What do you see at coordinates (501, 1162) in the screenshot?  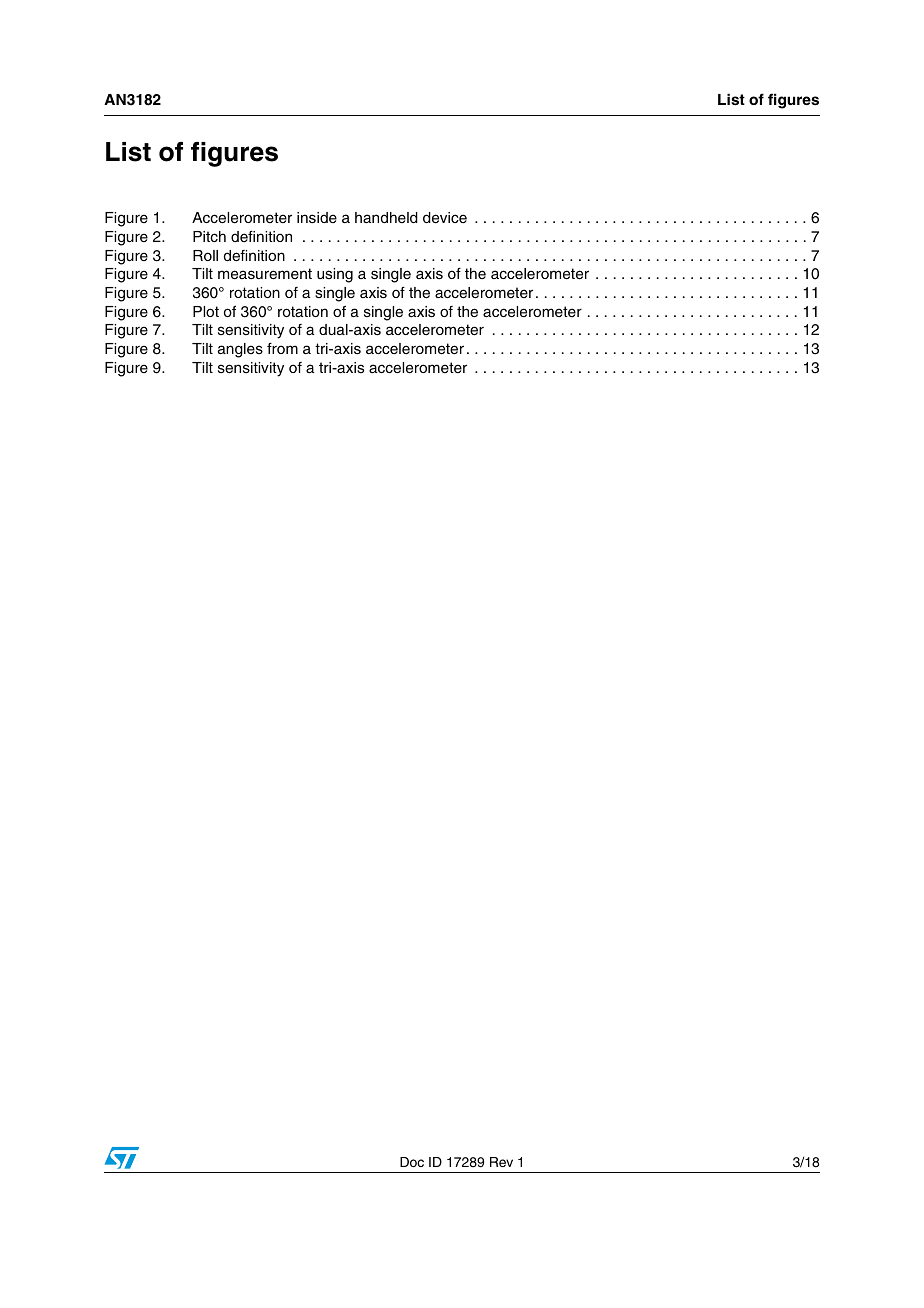 I see `Rev` at bounding box center [501, 1162].
